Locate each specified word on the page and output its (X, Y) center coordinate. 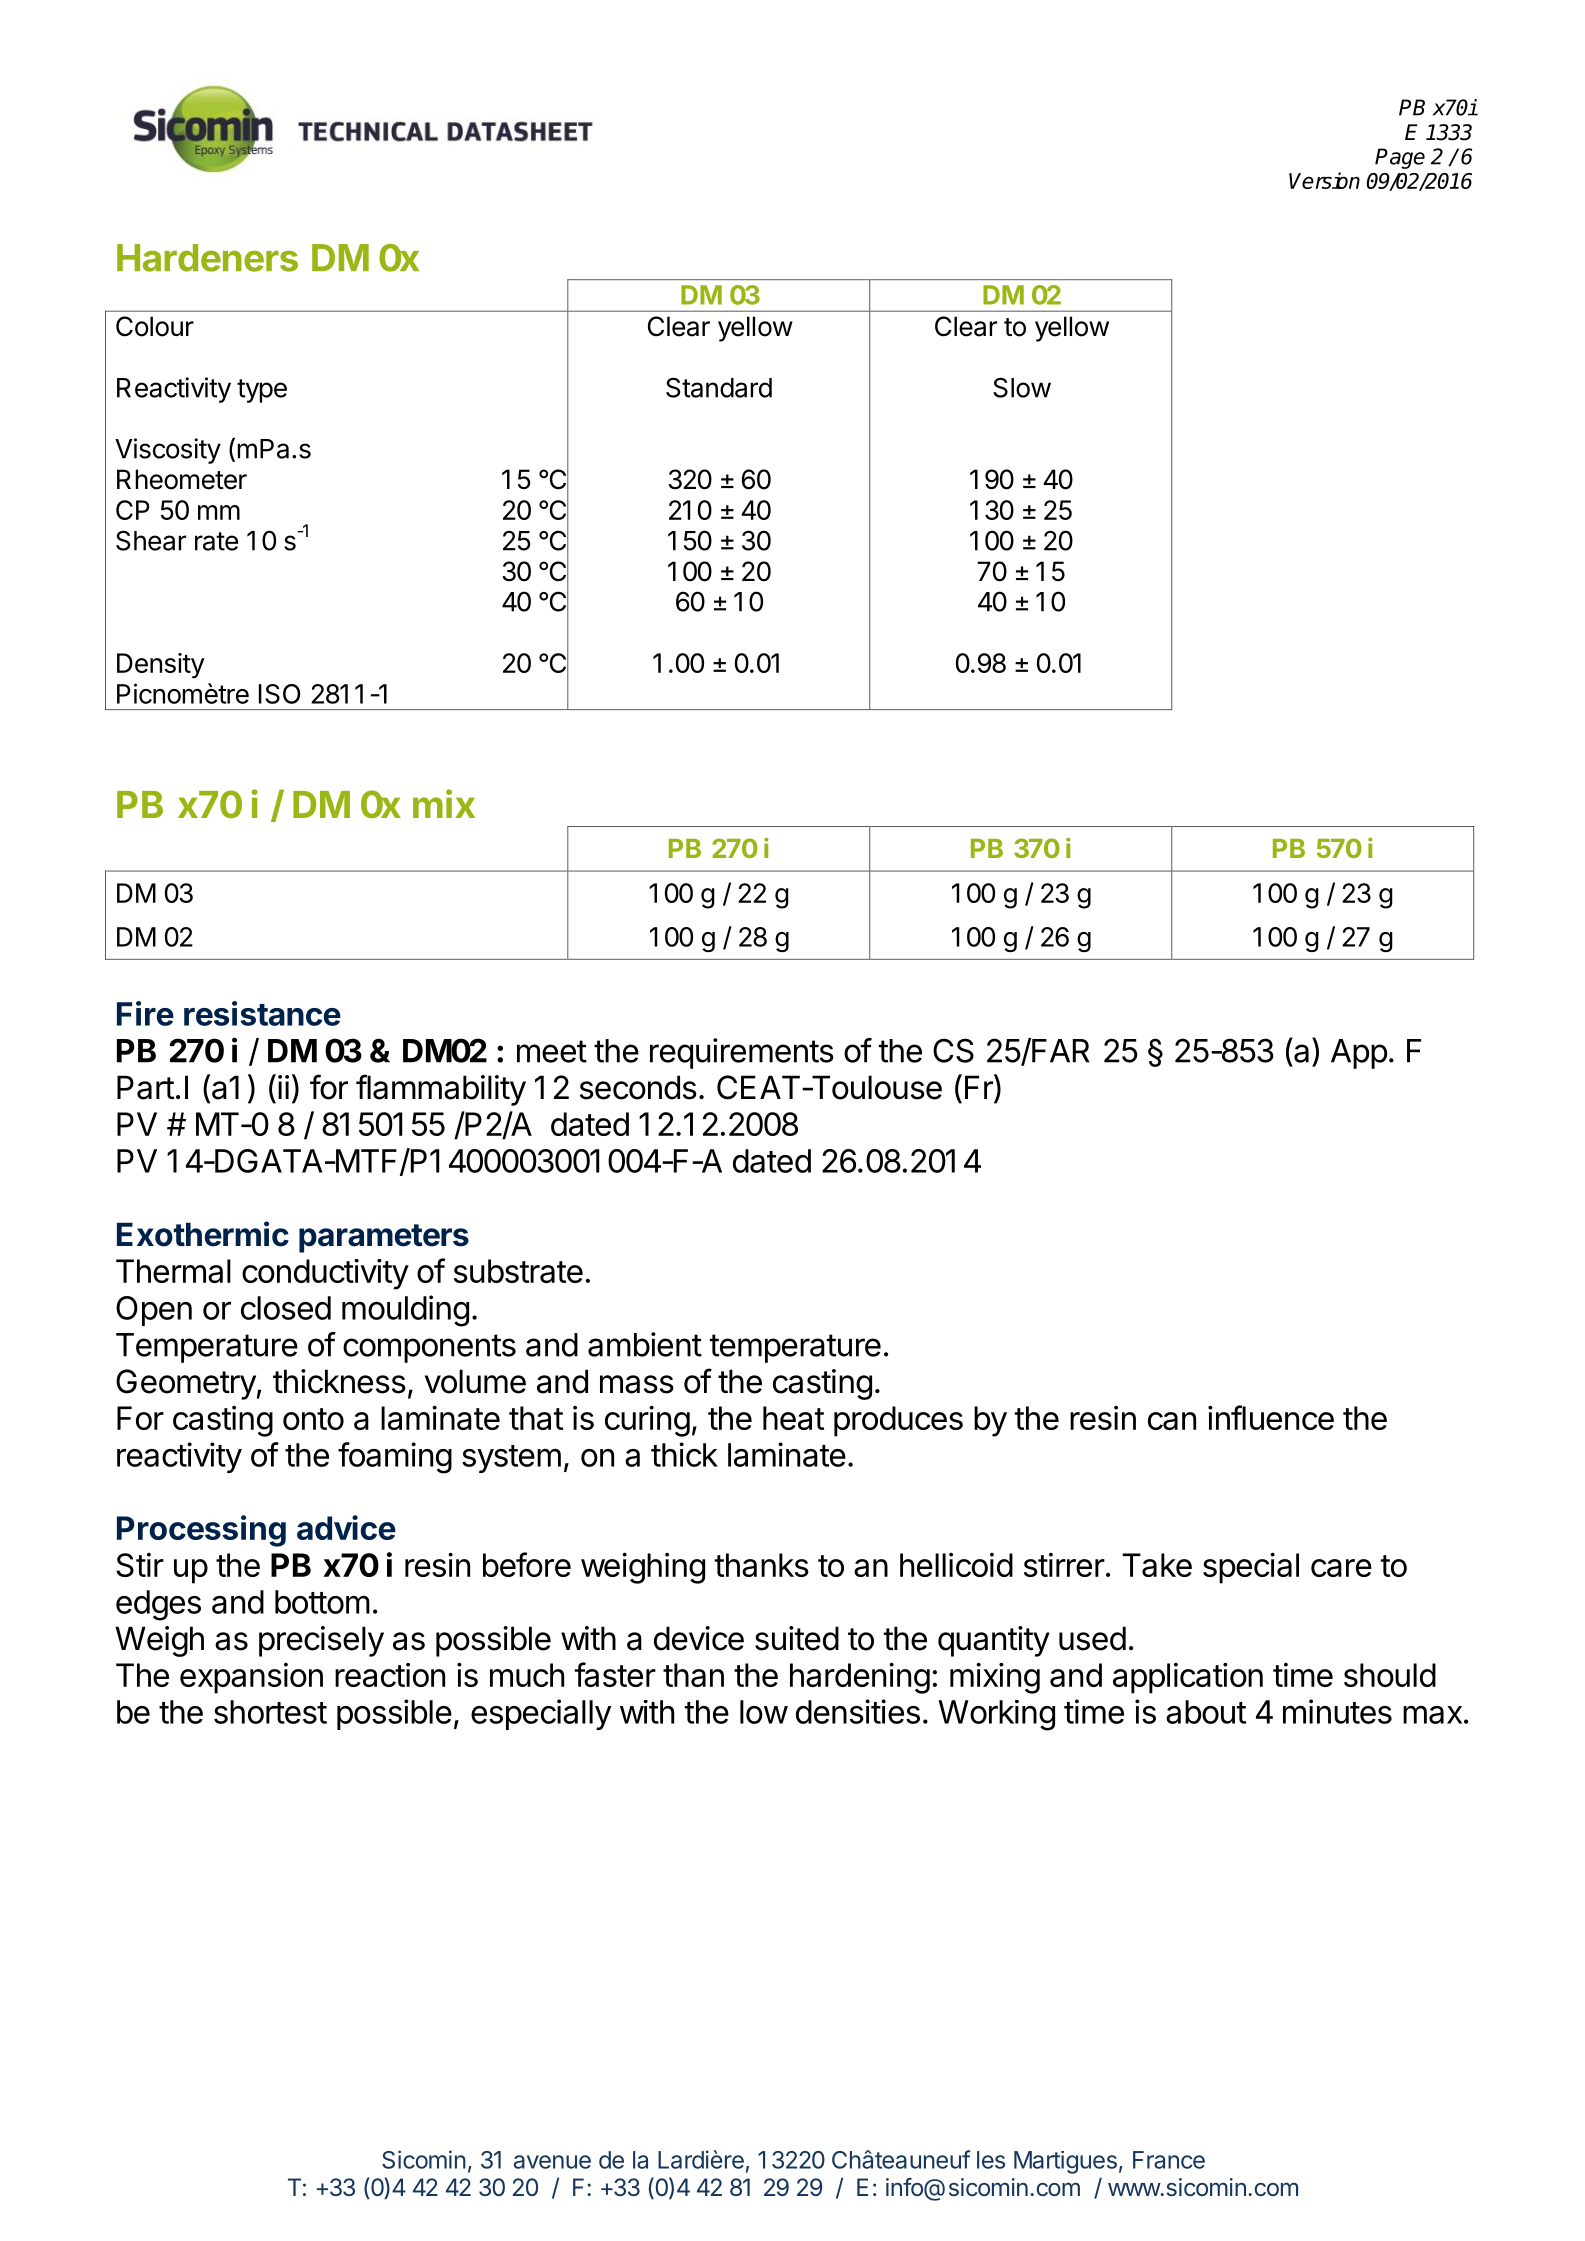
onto (313, 1419)
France (1169, 2160)
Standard (719, 387)
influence (1271, 1417)
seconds (638, 1087)
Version (1324, 180)
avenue (552, 2162)
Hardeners (207, 258)
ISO (279, 694)
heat (793, 1418)
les (991, 2160)
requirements (742, 1053)
